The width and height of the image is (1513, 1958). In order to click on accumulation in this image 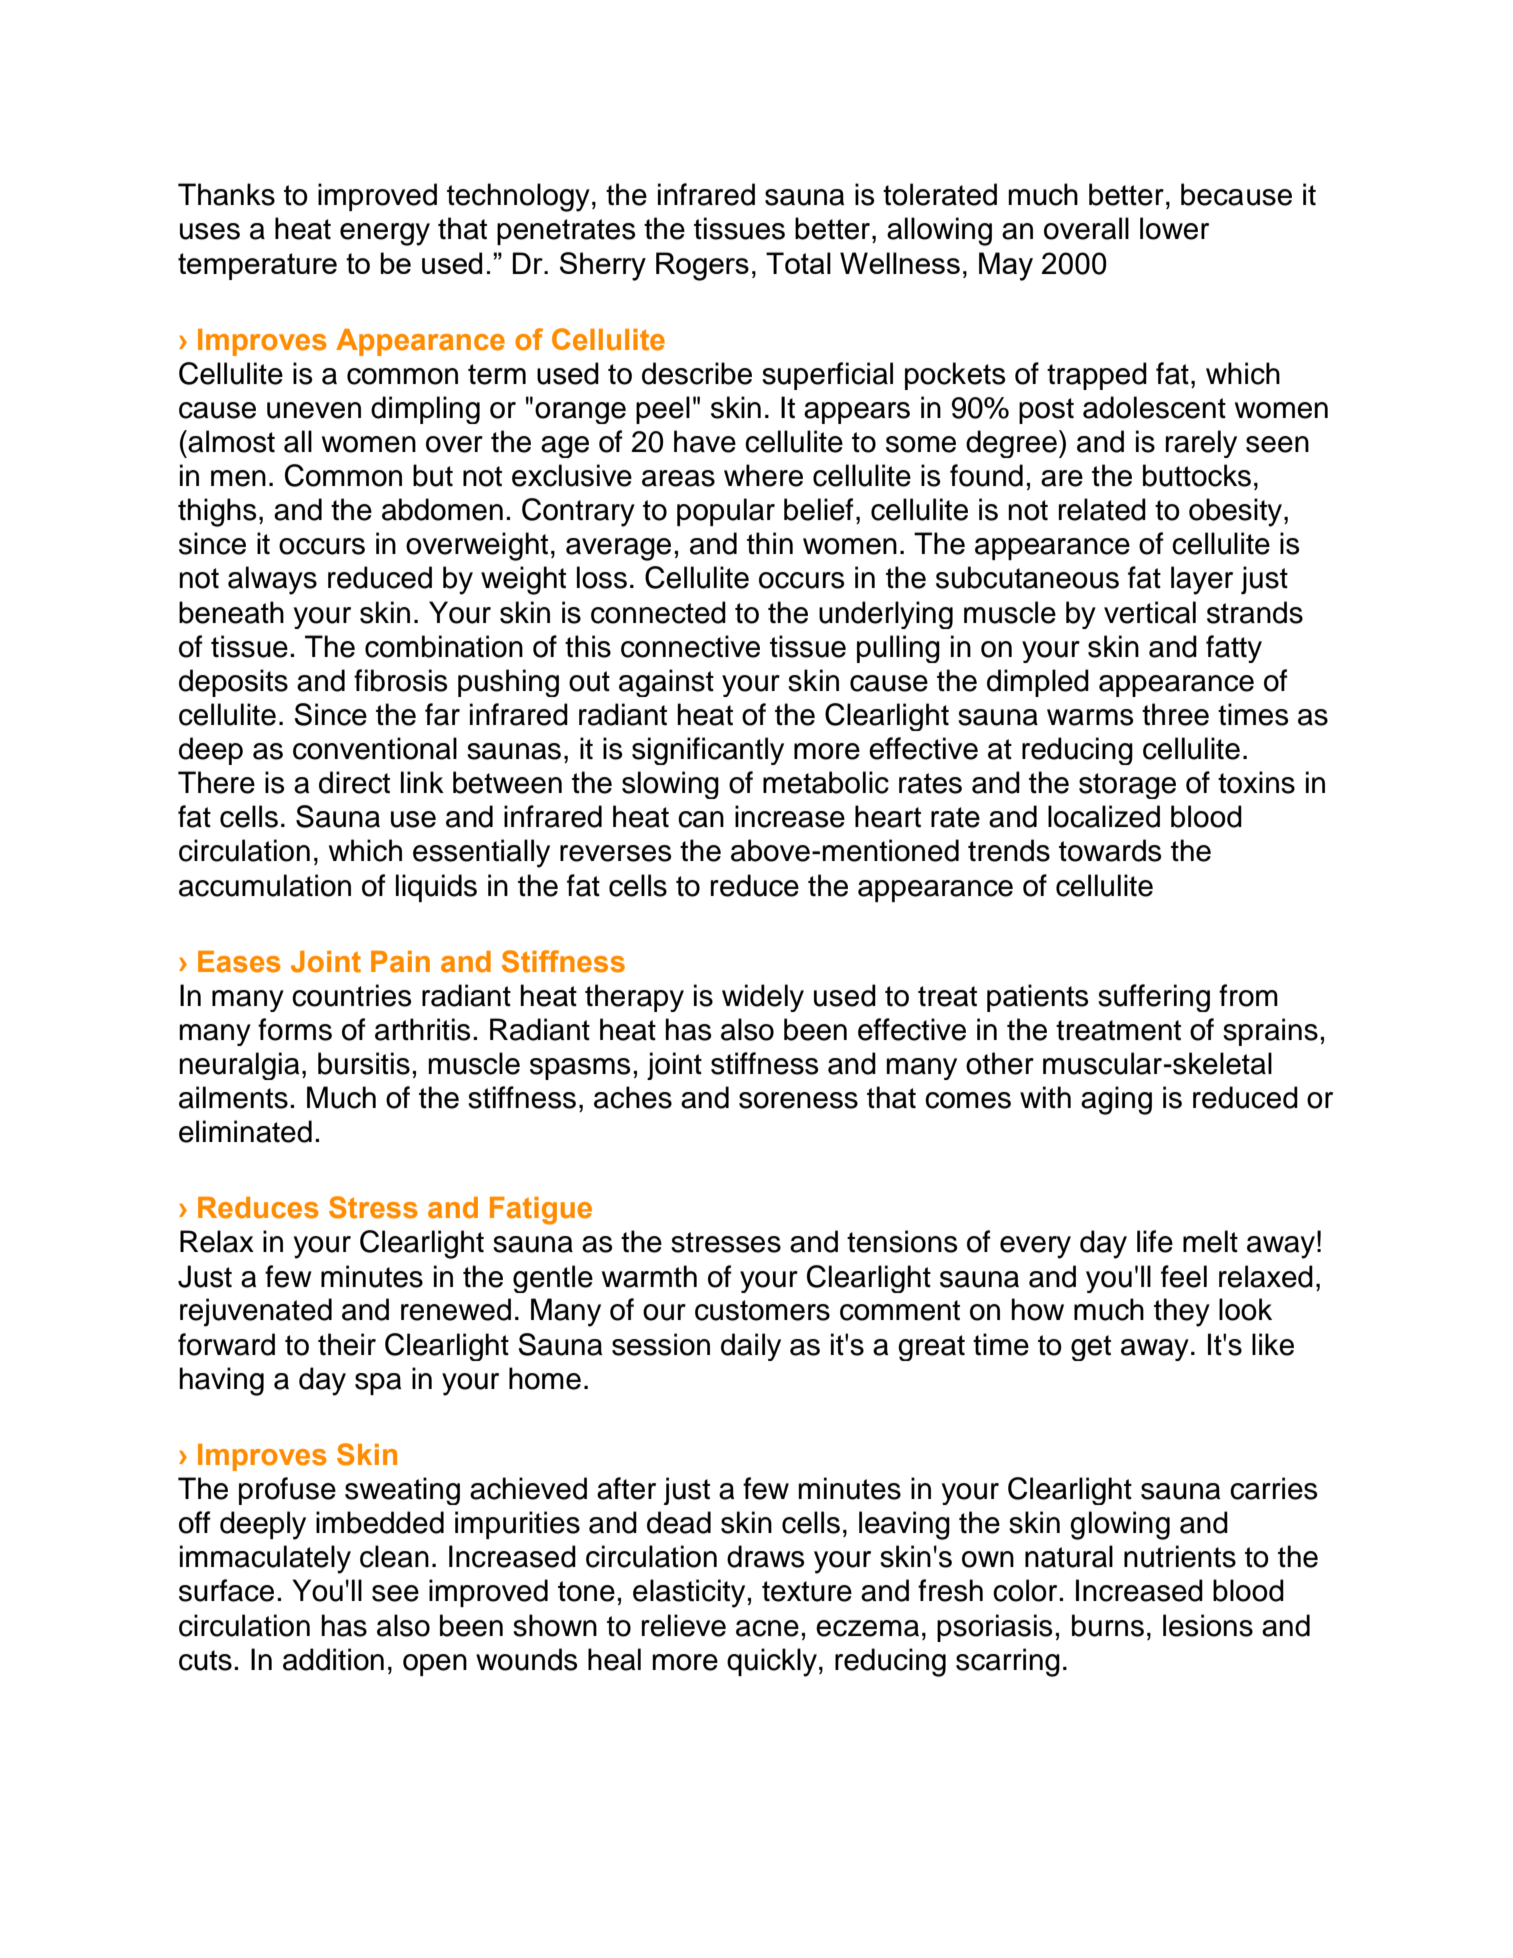, I will do `click(265, 885)`.
